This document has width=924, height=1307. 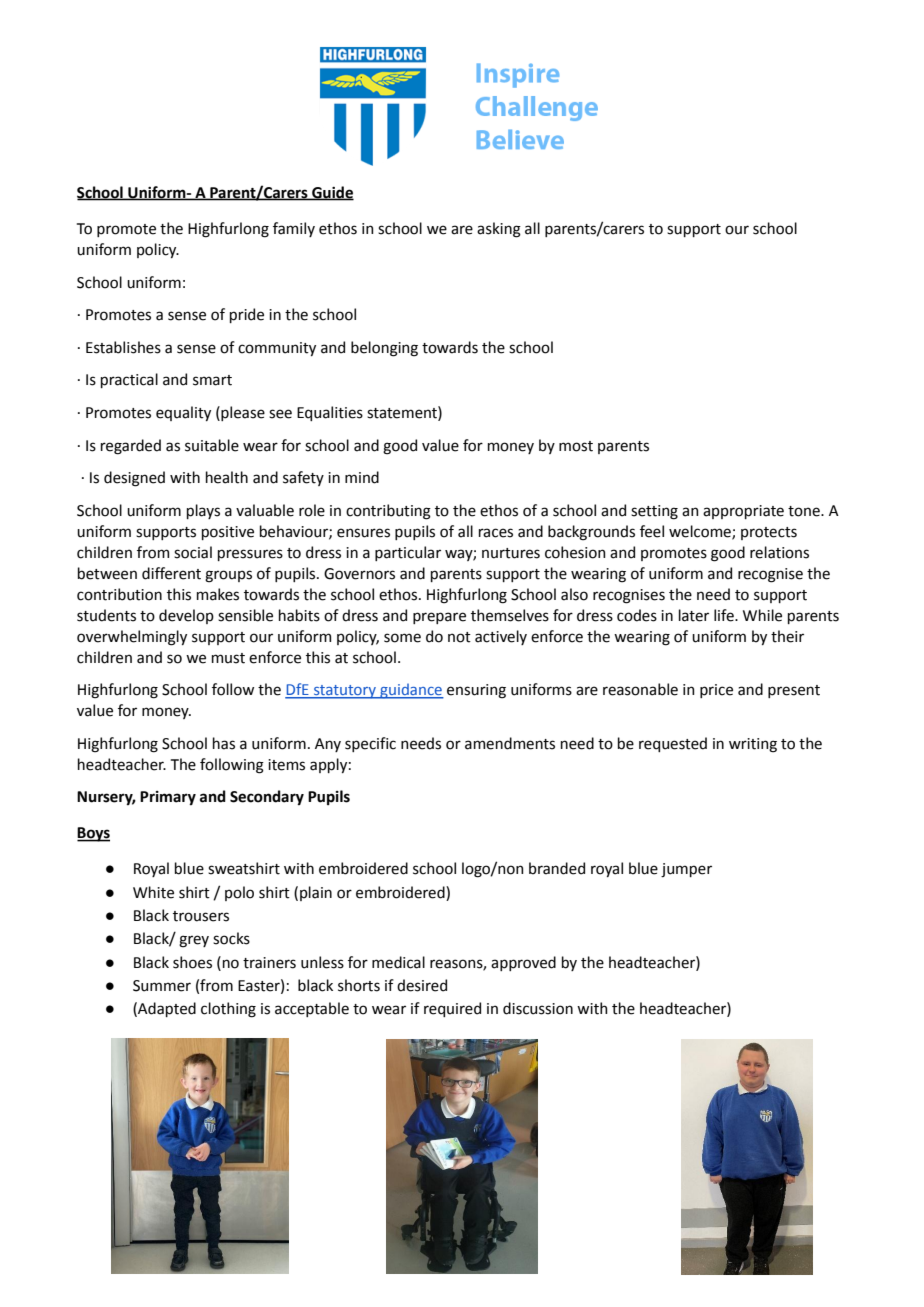 What do you see at coordinates (203, 511) in the document?
I see `plays` at bounding box center [203, 511].
